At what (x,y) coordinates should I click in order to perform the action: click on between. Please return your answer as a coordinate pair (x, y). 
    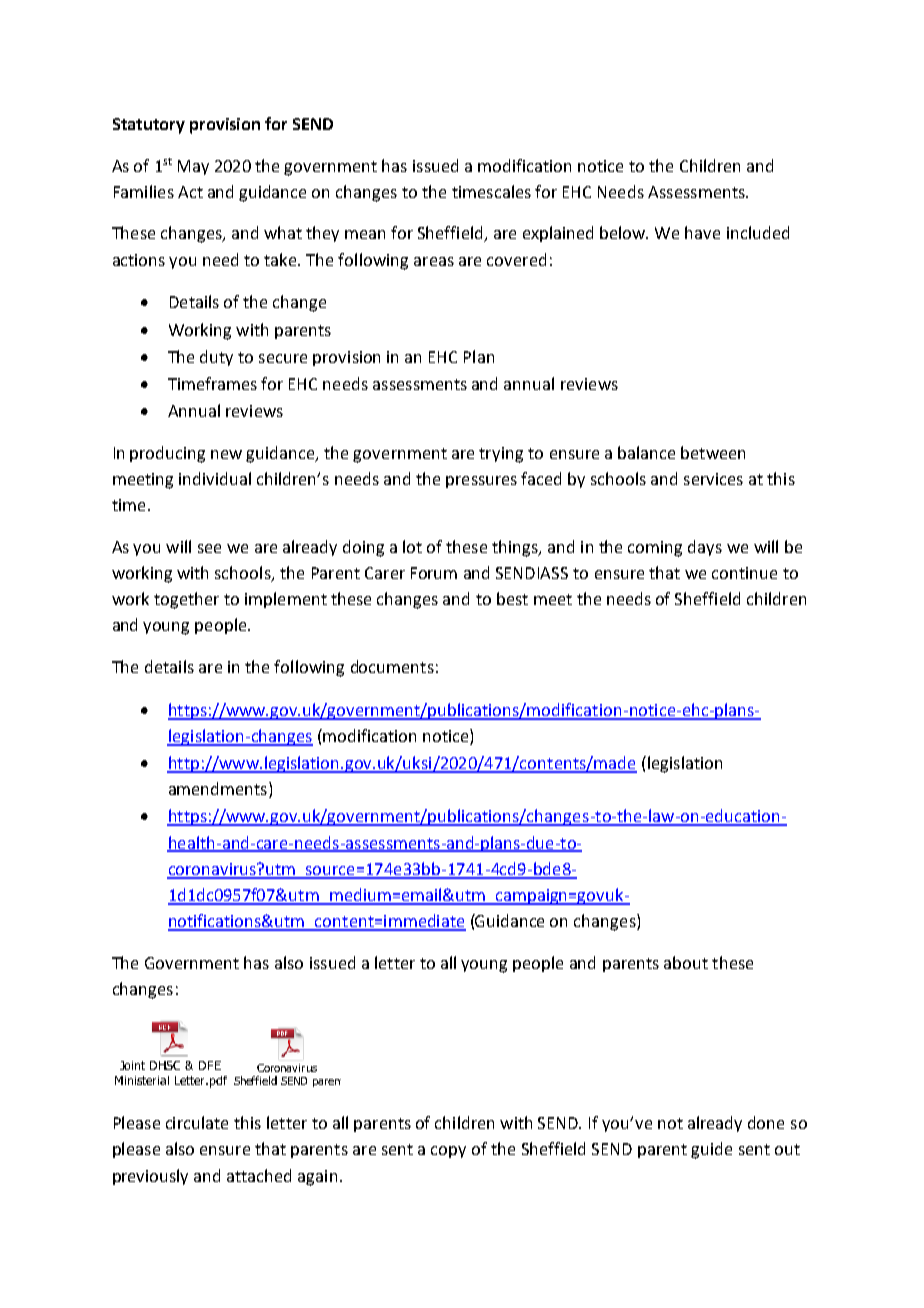
    Looking at the image, I should click on (713, 452).
